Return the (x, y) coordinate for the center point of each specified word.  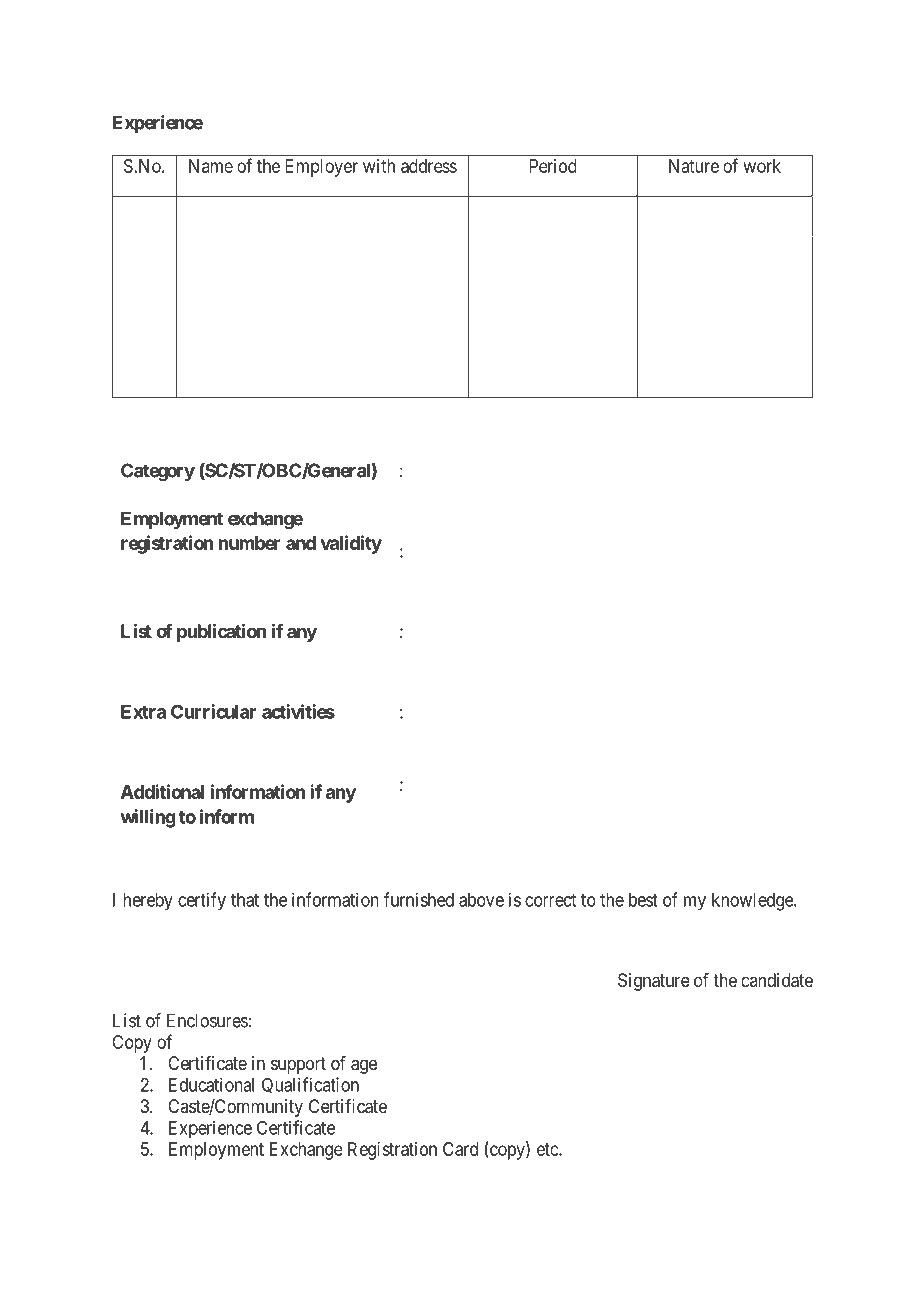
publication (221, 633)
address (429, 166)
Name (211, 166)
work (762, 166)
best (643, 900)
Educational (211, 1084)
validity (351, 544)
